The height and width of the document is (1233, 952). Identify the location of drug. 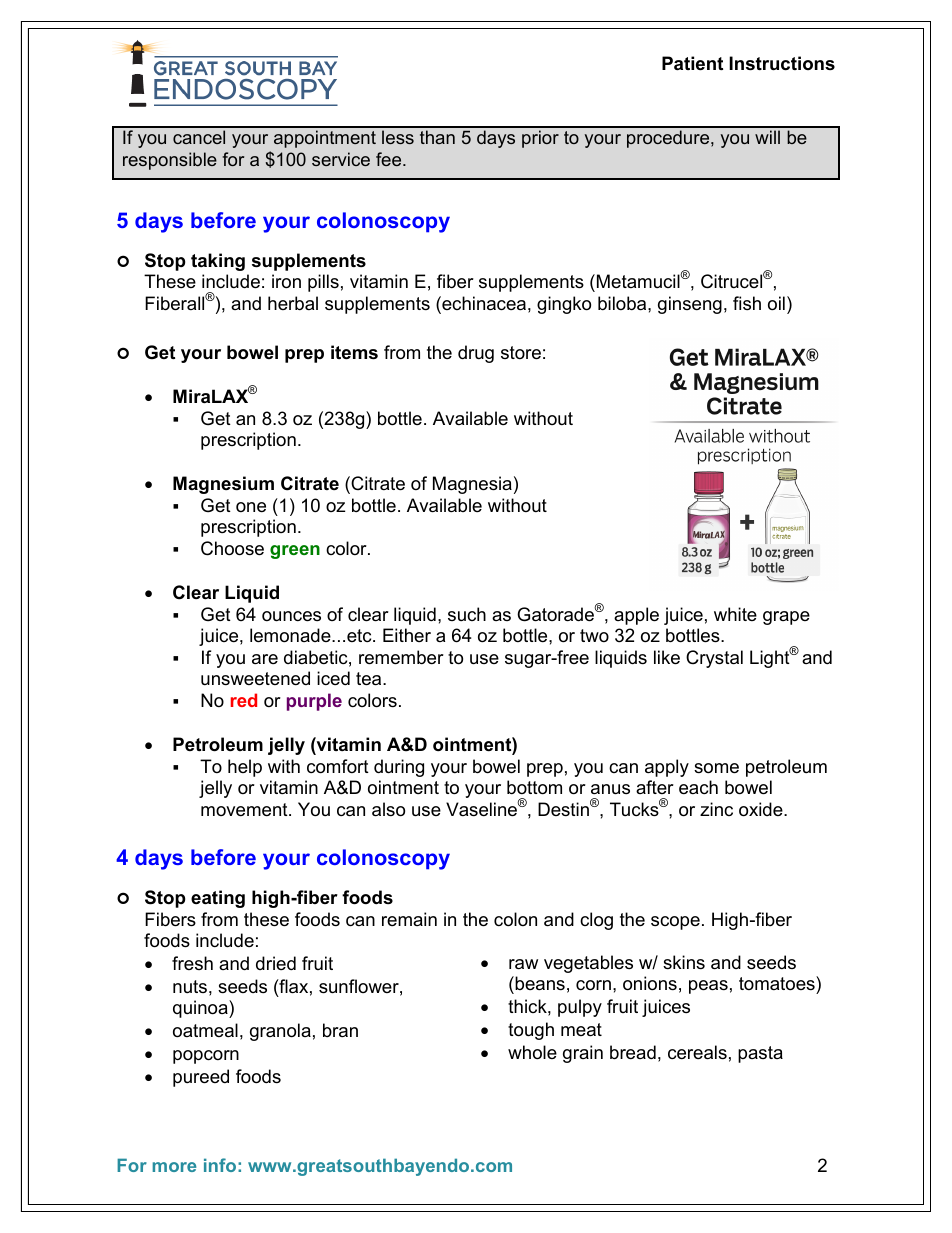
(476, 354).
